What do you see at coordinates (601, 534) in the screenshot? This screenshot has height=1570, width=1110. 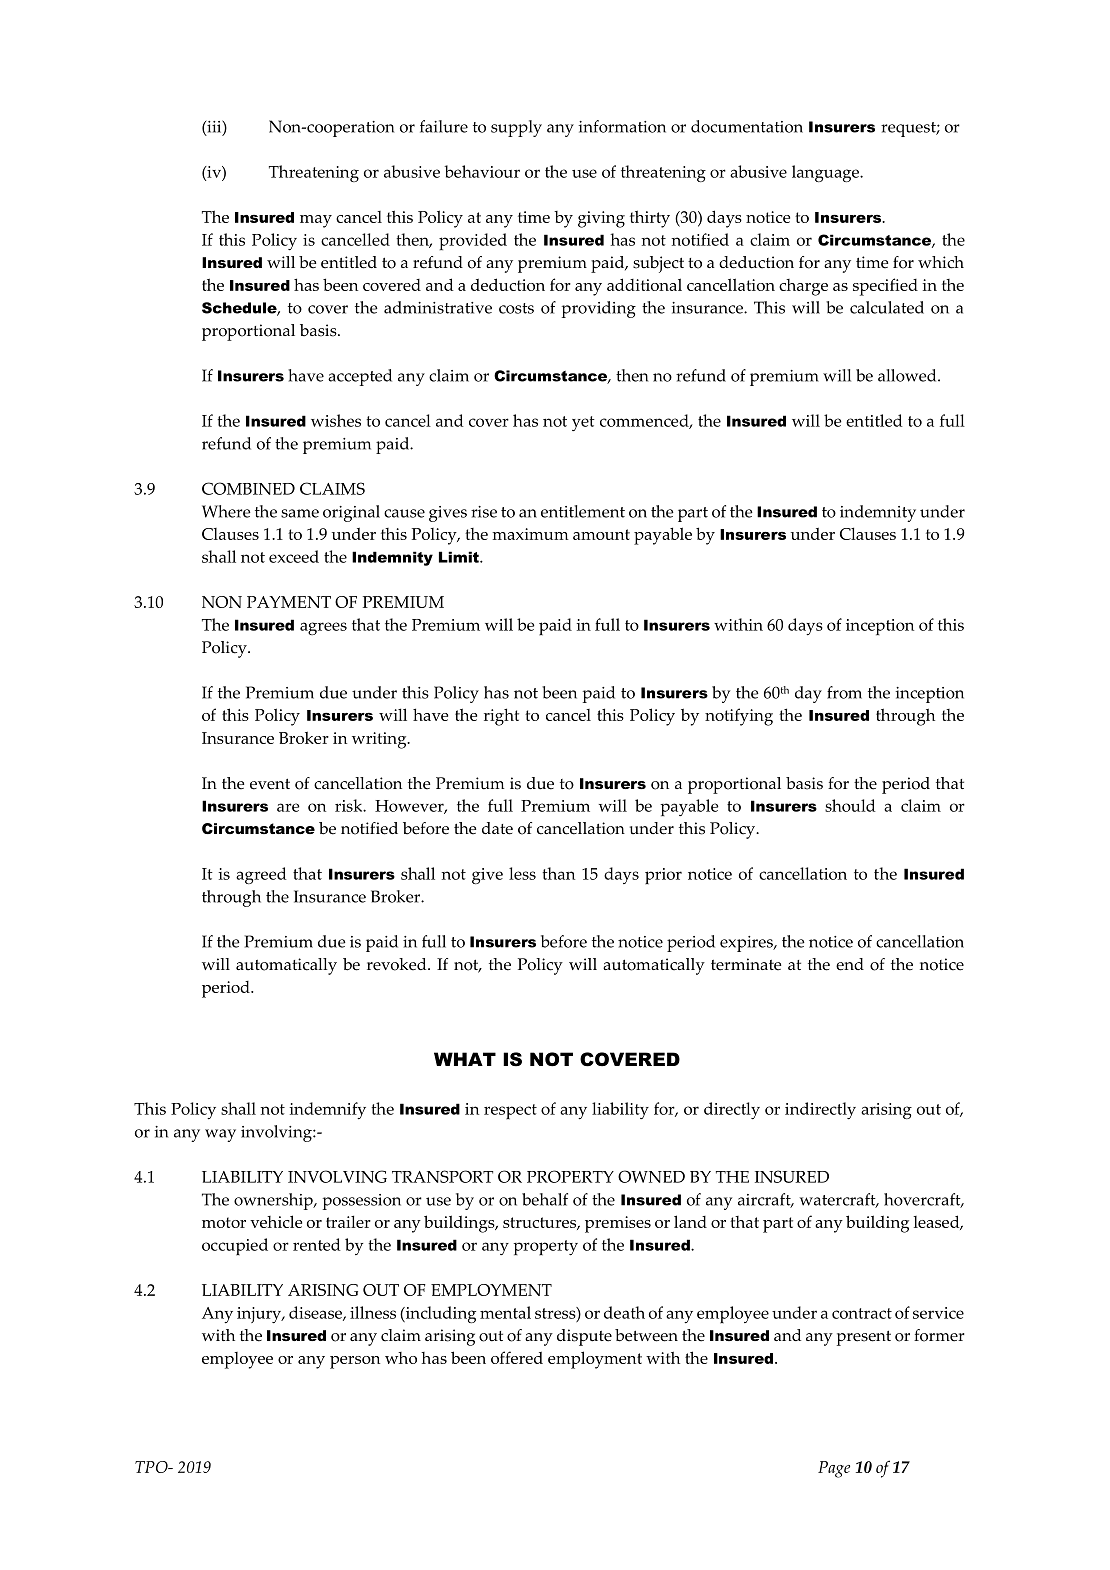 I see `amount` at bounding box center [601, 534].
